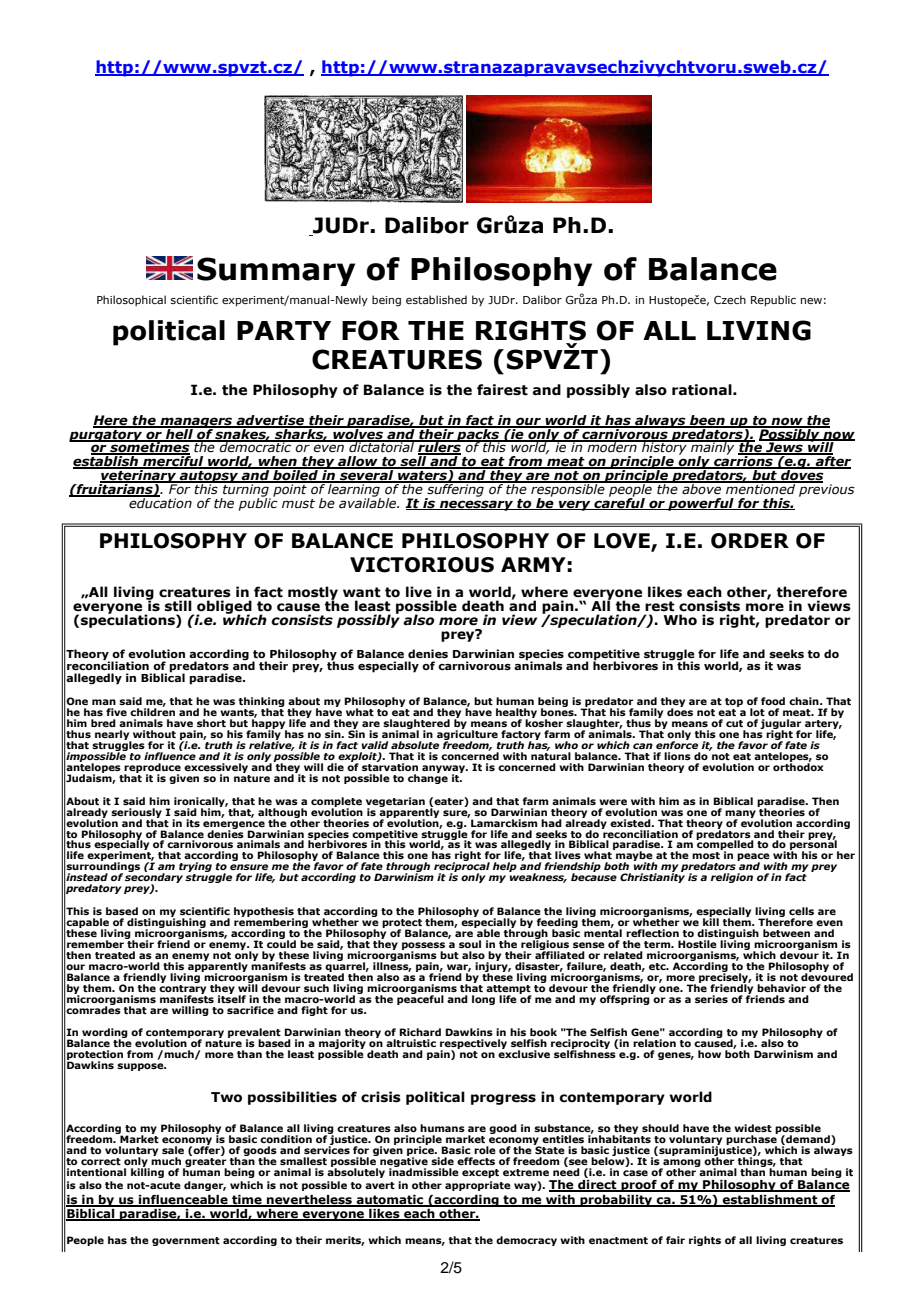  Describe the element at coordinates (730, 299) in the screenshot. I see `Czech` at that location.
